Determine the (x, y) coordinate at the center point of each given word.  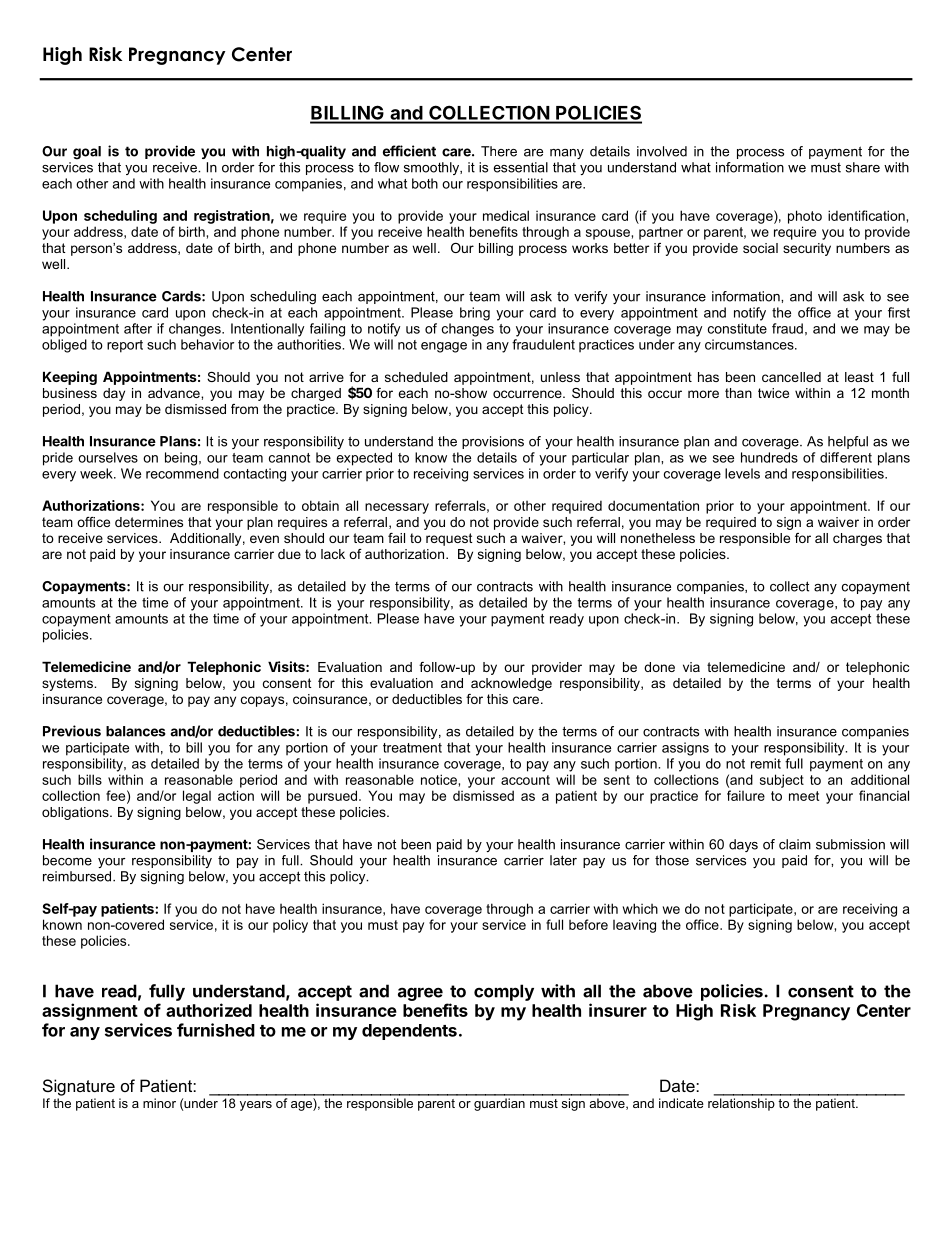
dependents (409, 1032)
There (499, 151)
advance (175, 393)
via (691, 667)
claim (795, 844)
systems (68, 684)
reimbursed (78, 876)
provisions (493, 442)
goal (87, 153)
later (563, 860)
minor (159, 1103)
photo (805, 217)
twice (773, 393)
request (449, 539)
